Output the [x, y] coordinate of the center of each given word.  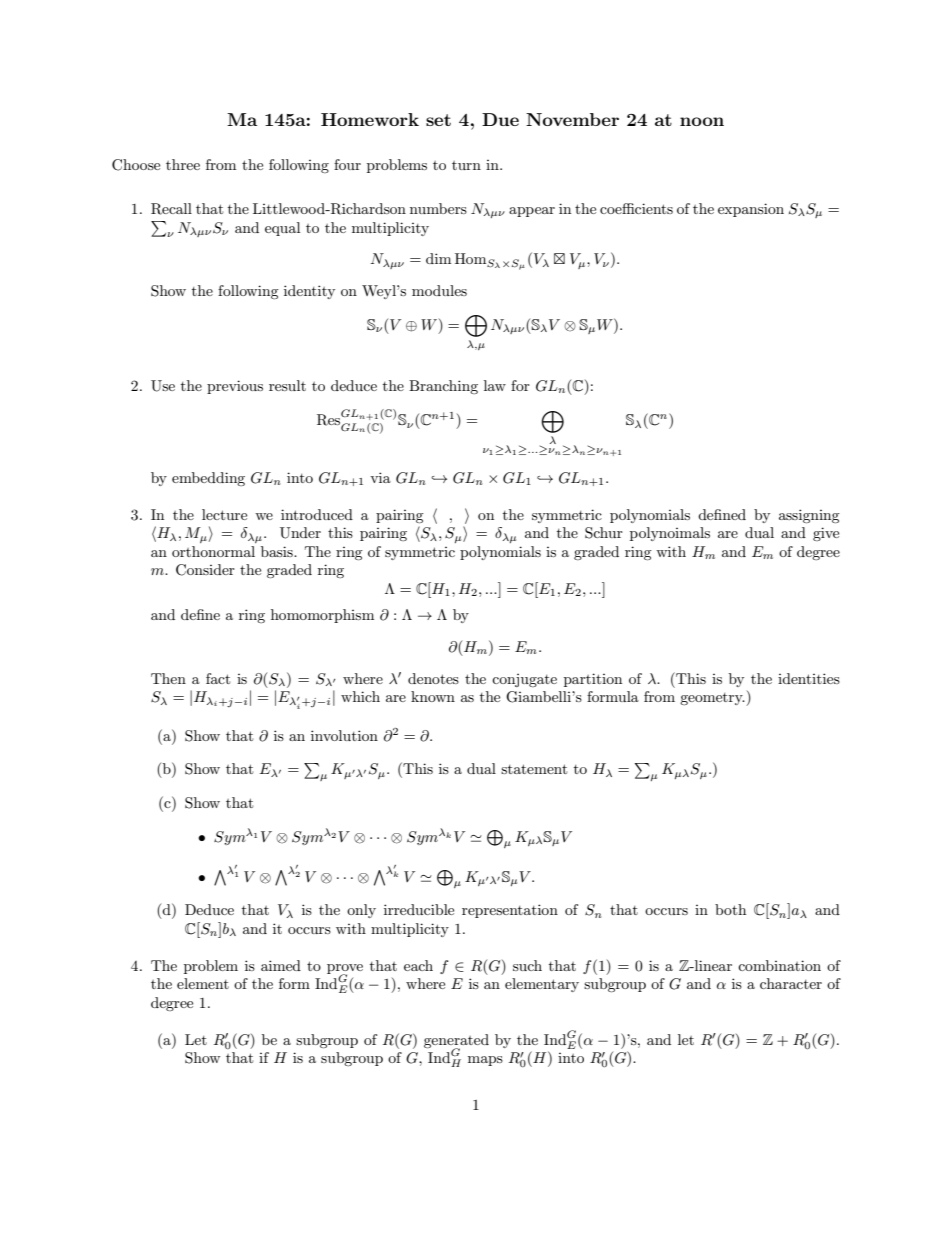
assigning [809, 516]
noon [702, 121]
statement [534, 769]
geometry [712, 699]
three [183, 164]
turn [466, 165]
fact [218, 678]
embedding [208, 479]
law [495, 385]
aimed [281, 965]
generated [456, 1042]
